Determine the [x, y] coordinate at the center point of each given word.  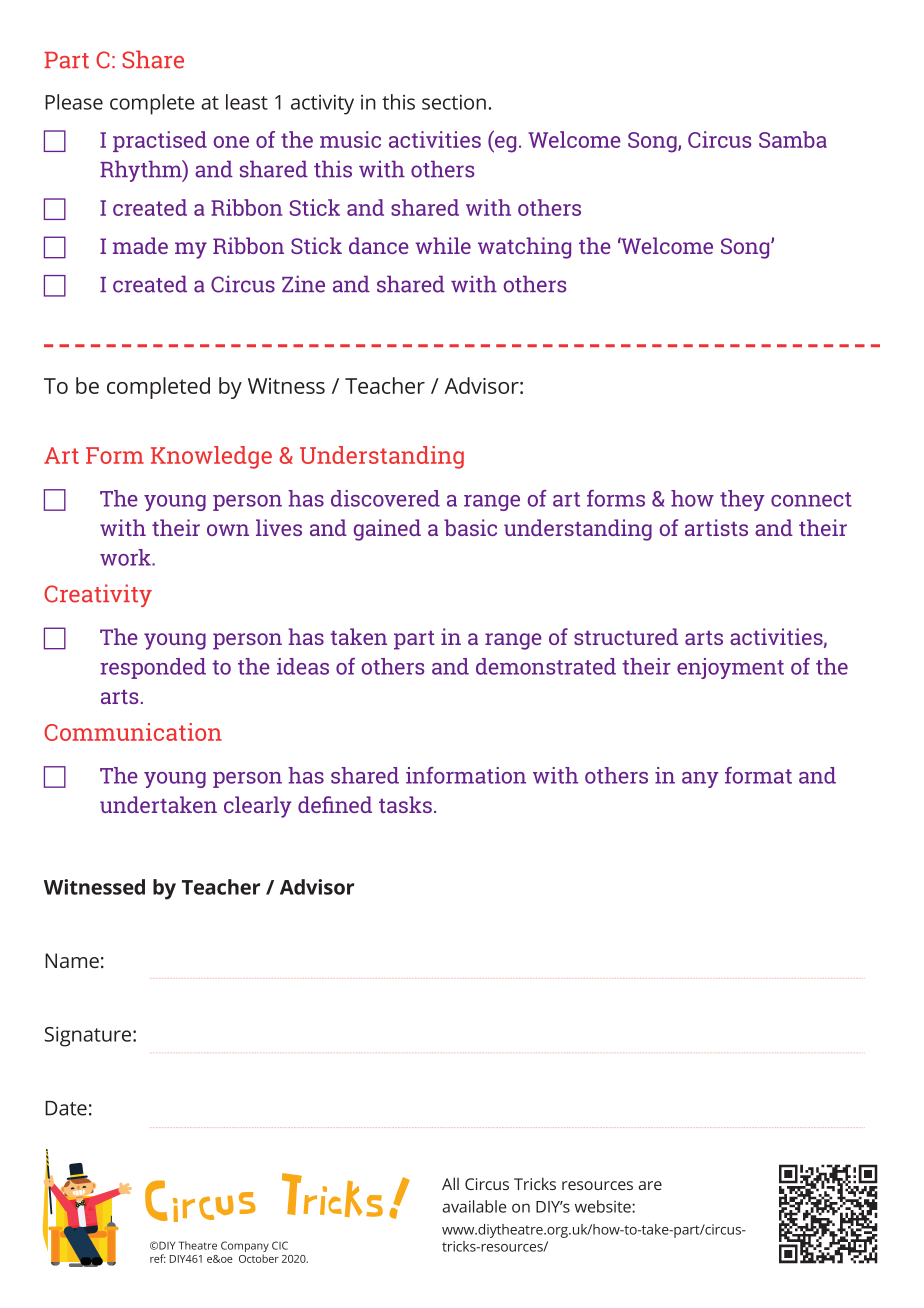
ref [158, 1258]
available [474, 1206]
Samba [793, 139]
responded [153, 668]
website [604, 1206]
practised [160, 141]
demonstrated [546, 666]
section [454, 102]
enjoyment [730, 668]
